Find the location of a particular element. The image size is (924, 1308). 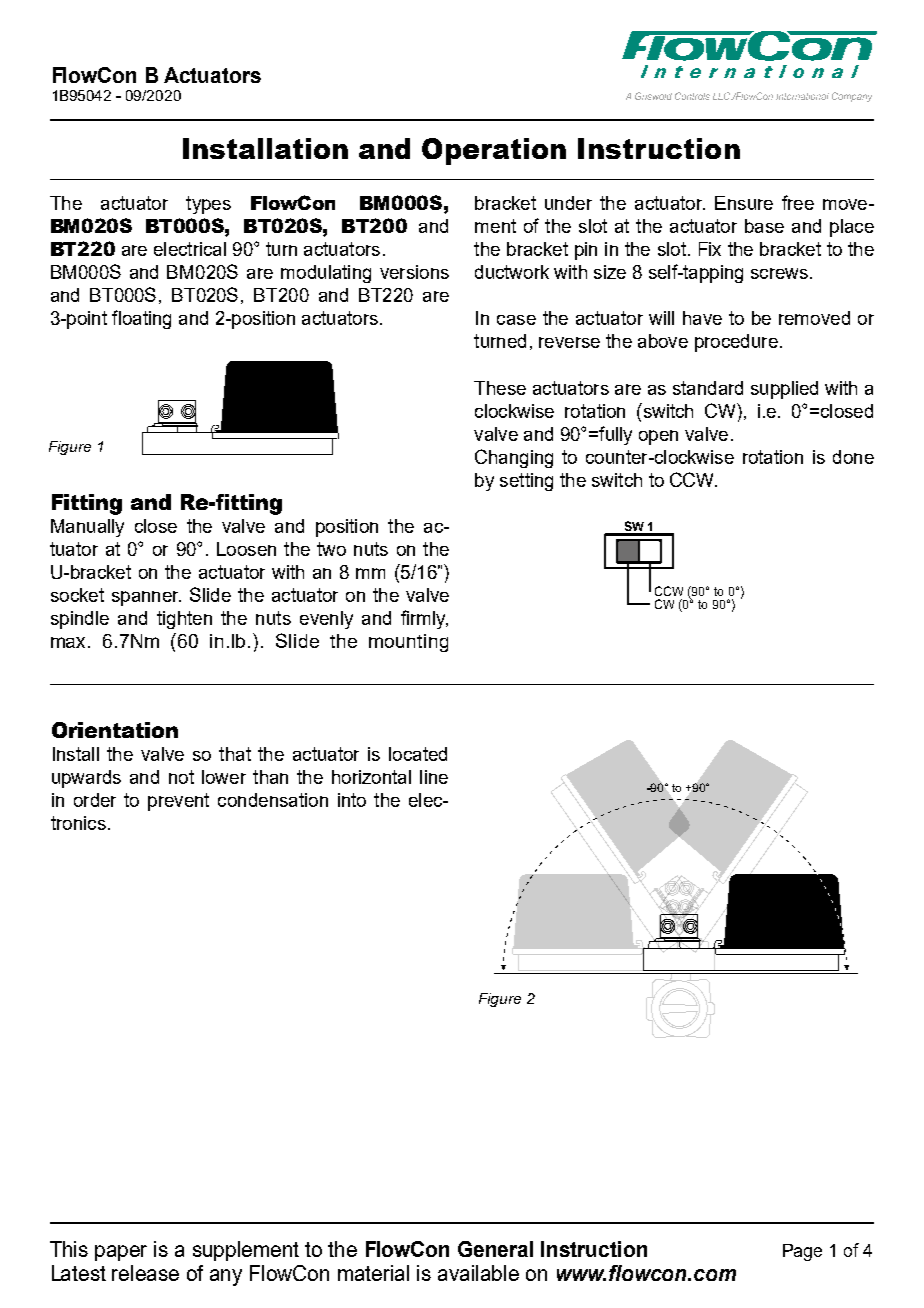

paper is located at coordinates (121, 1253).
